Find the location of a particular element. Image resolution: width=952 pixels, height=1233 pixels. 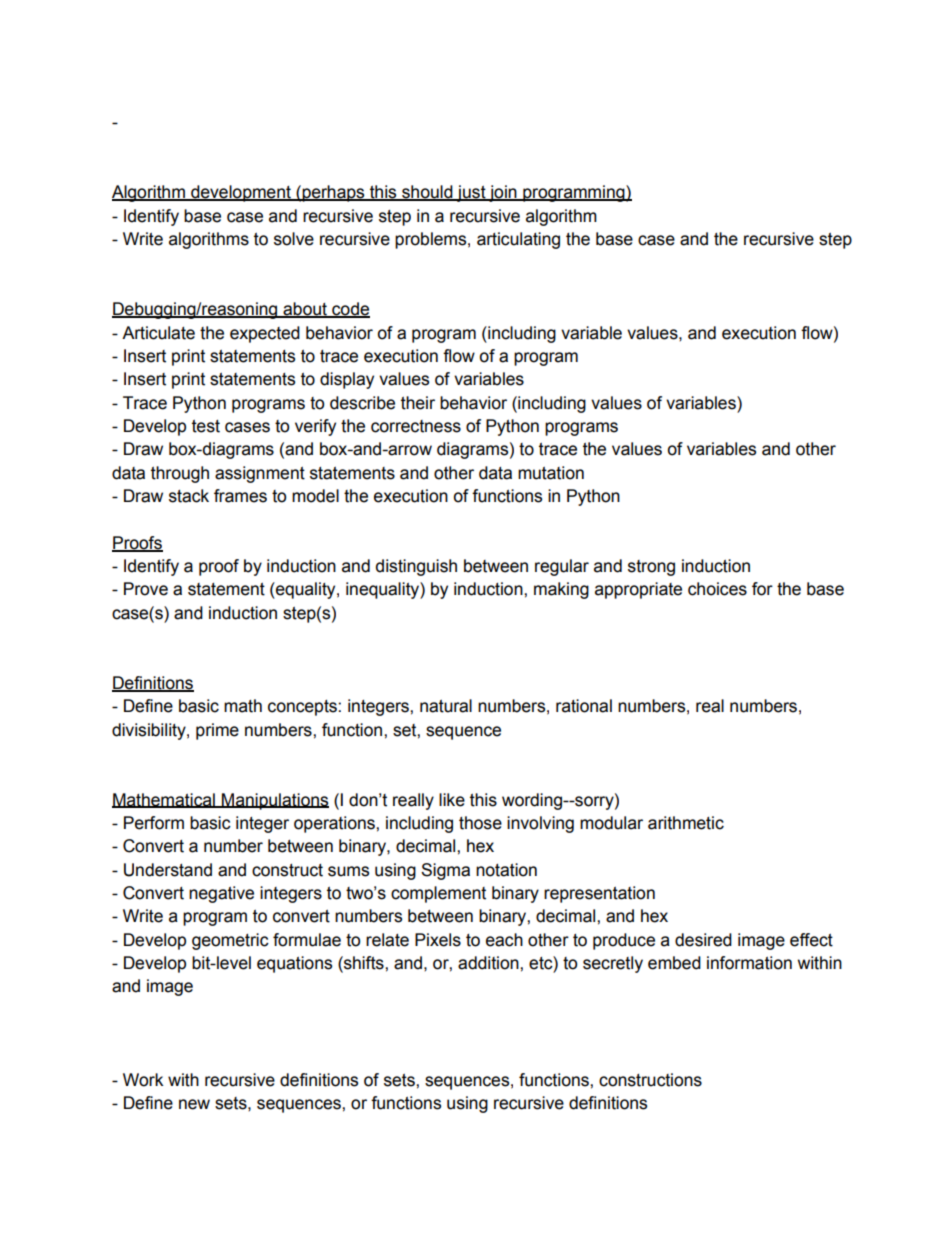

addition is located at coordinates (489, 963).
